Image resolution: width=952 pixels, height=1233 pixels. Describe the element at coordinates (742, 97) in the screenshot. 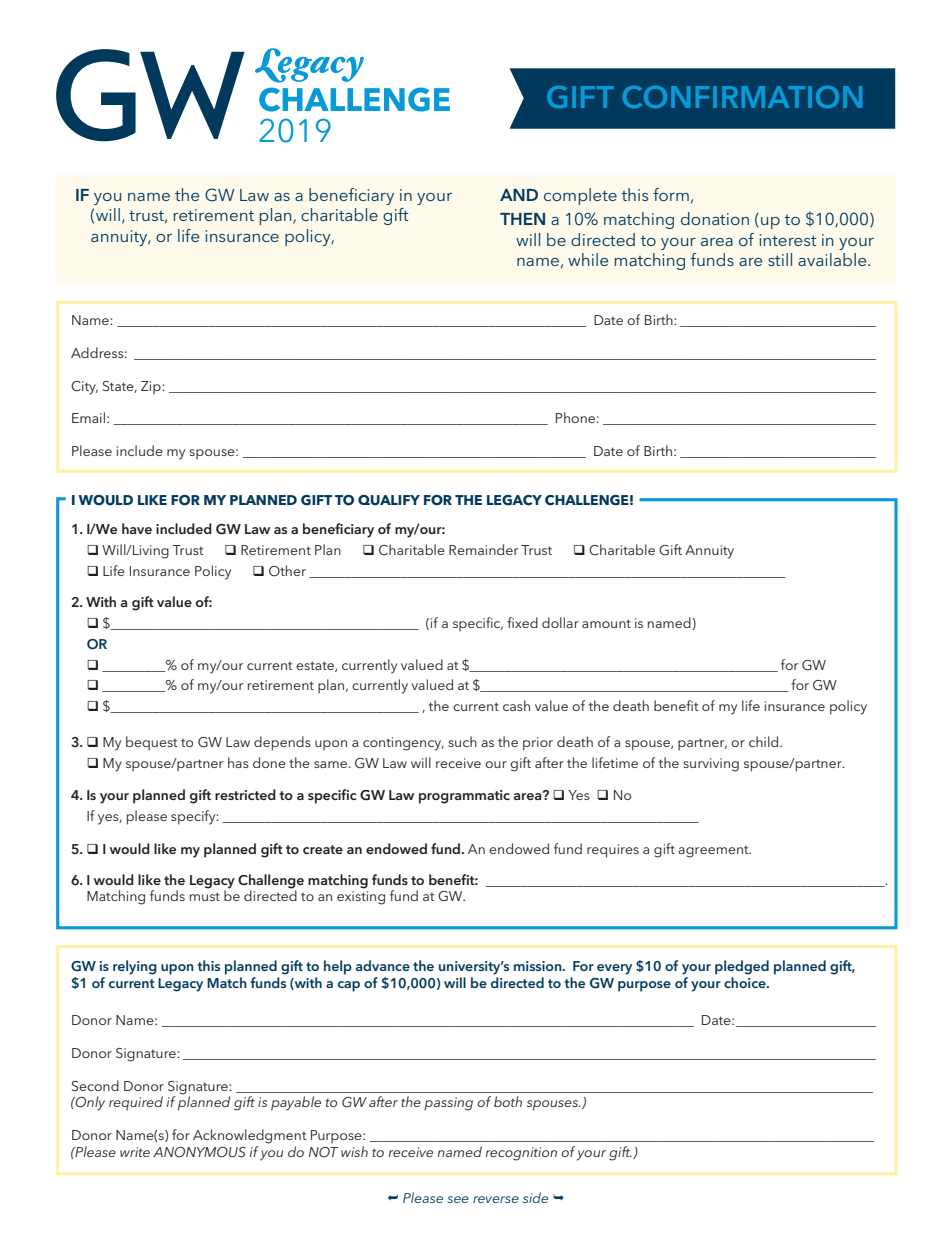

I see `CONFIRMATION` at that location.
